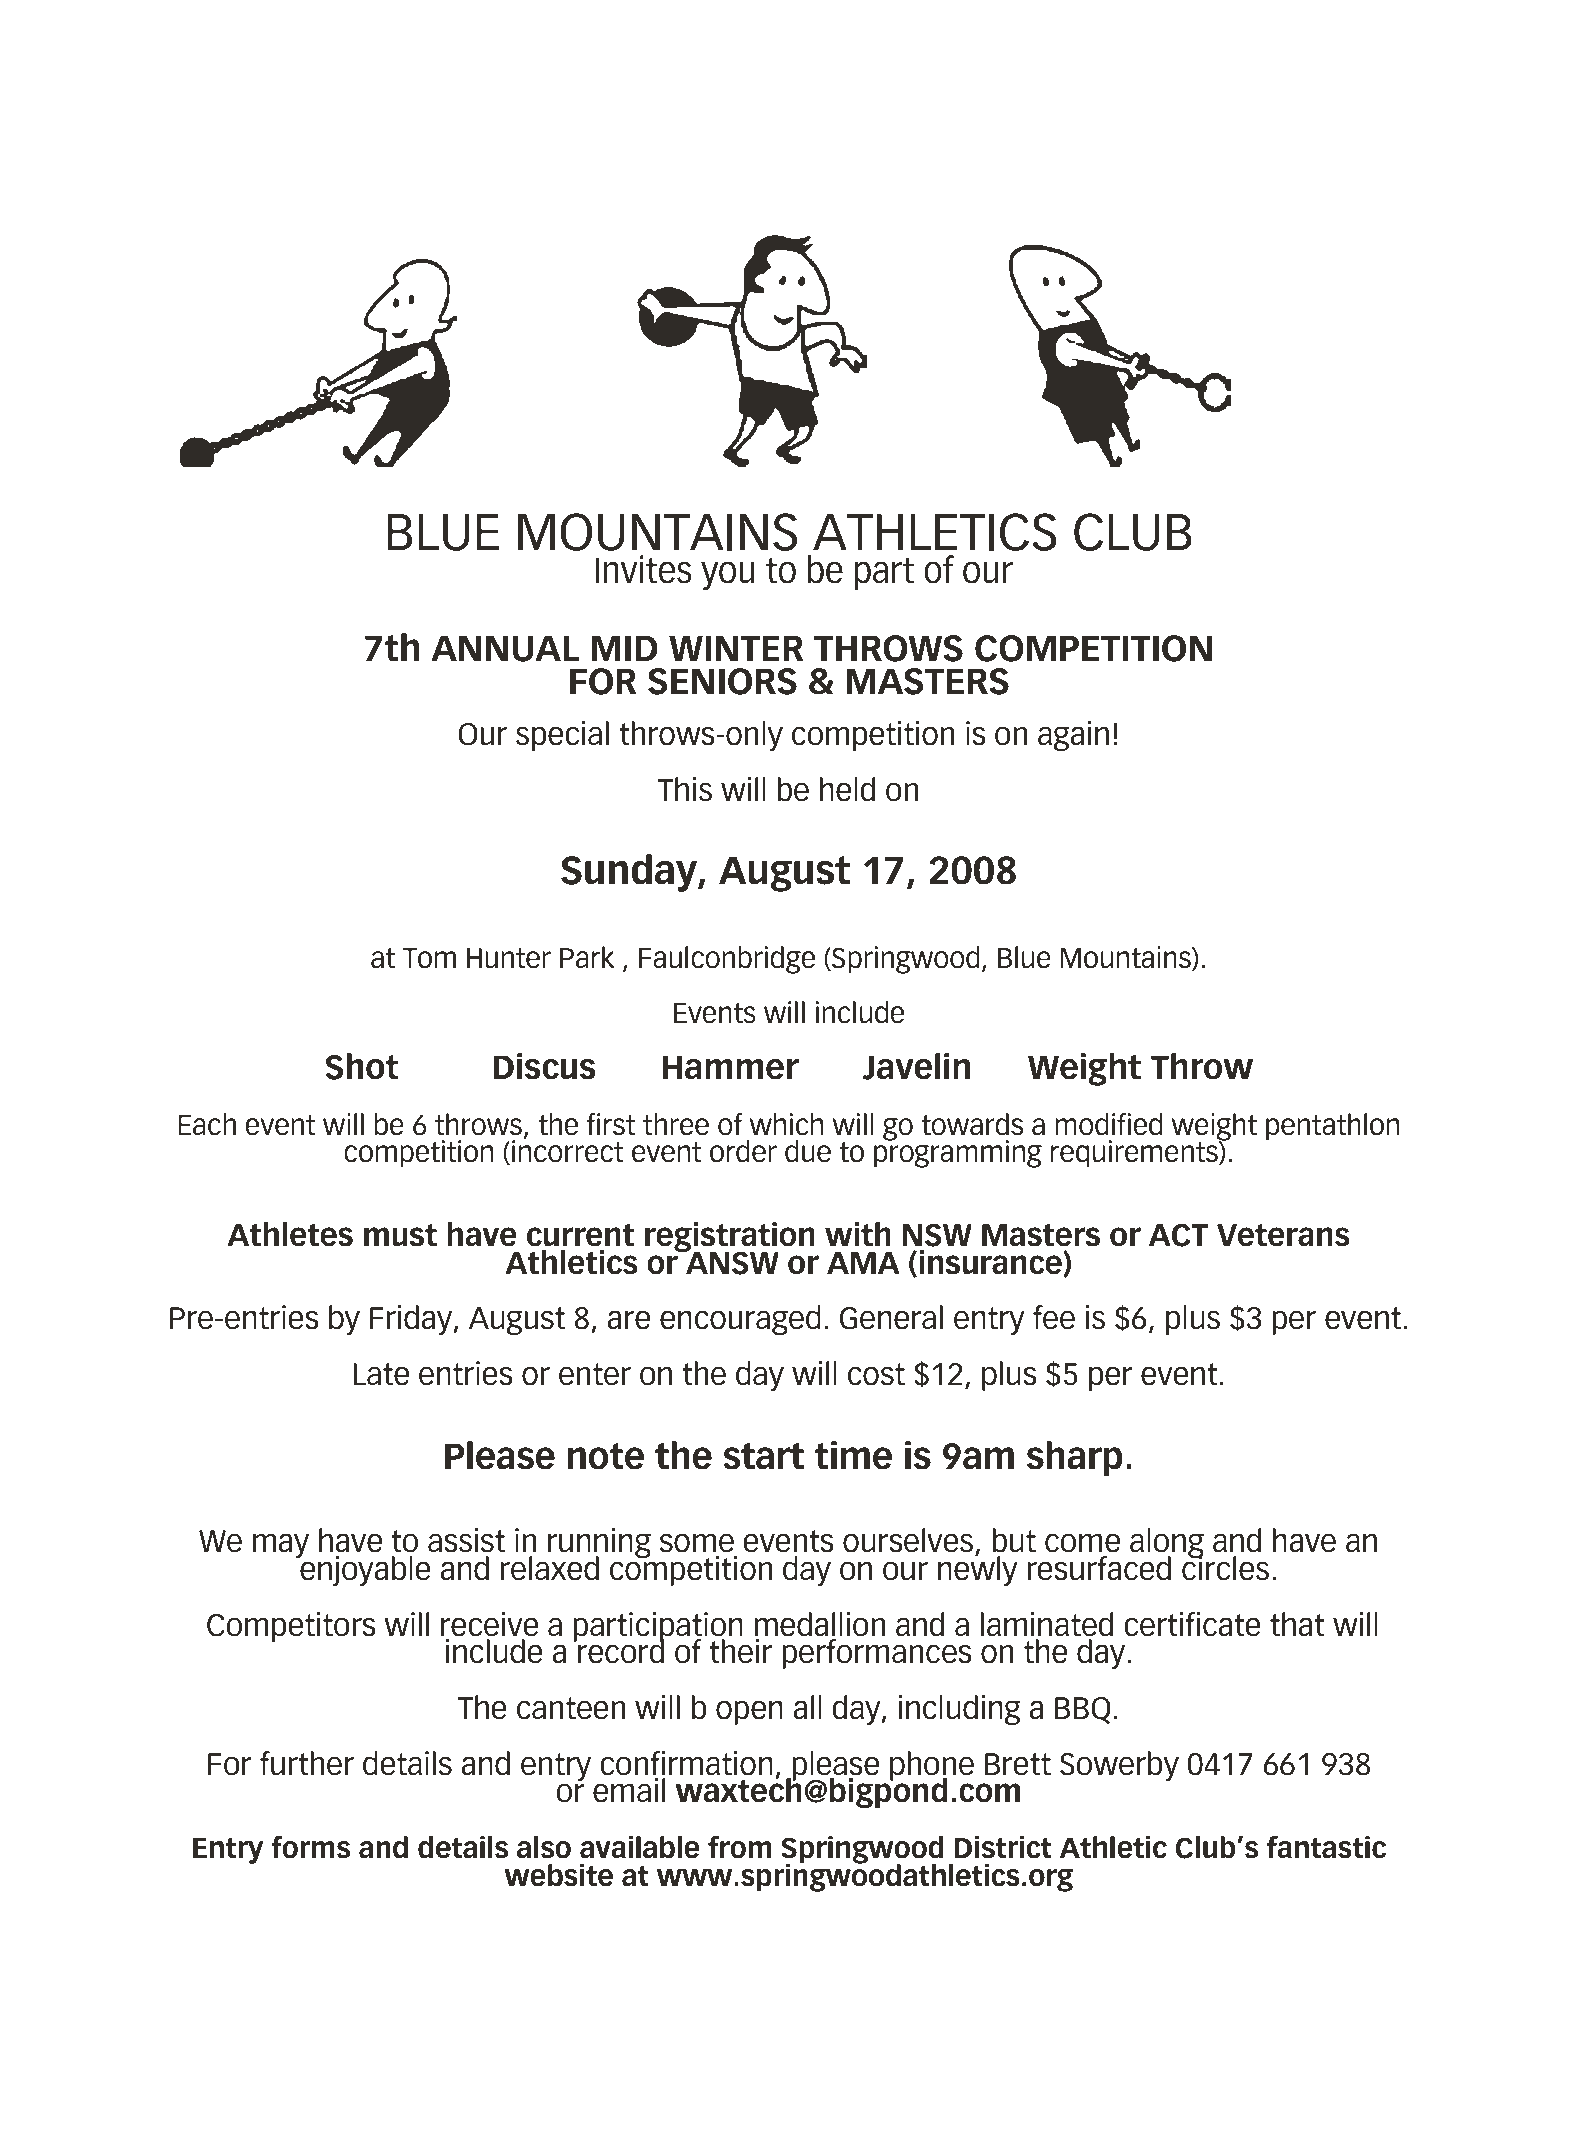  I want to click on sharp, so click(1075, 1458).
